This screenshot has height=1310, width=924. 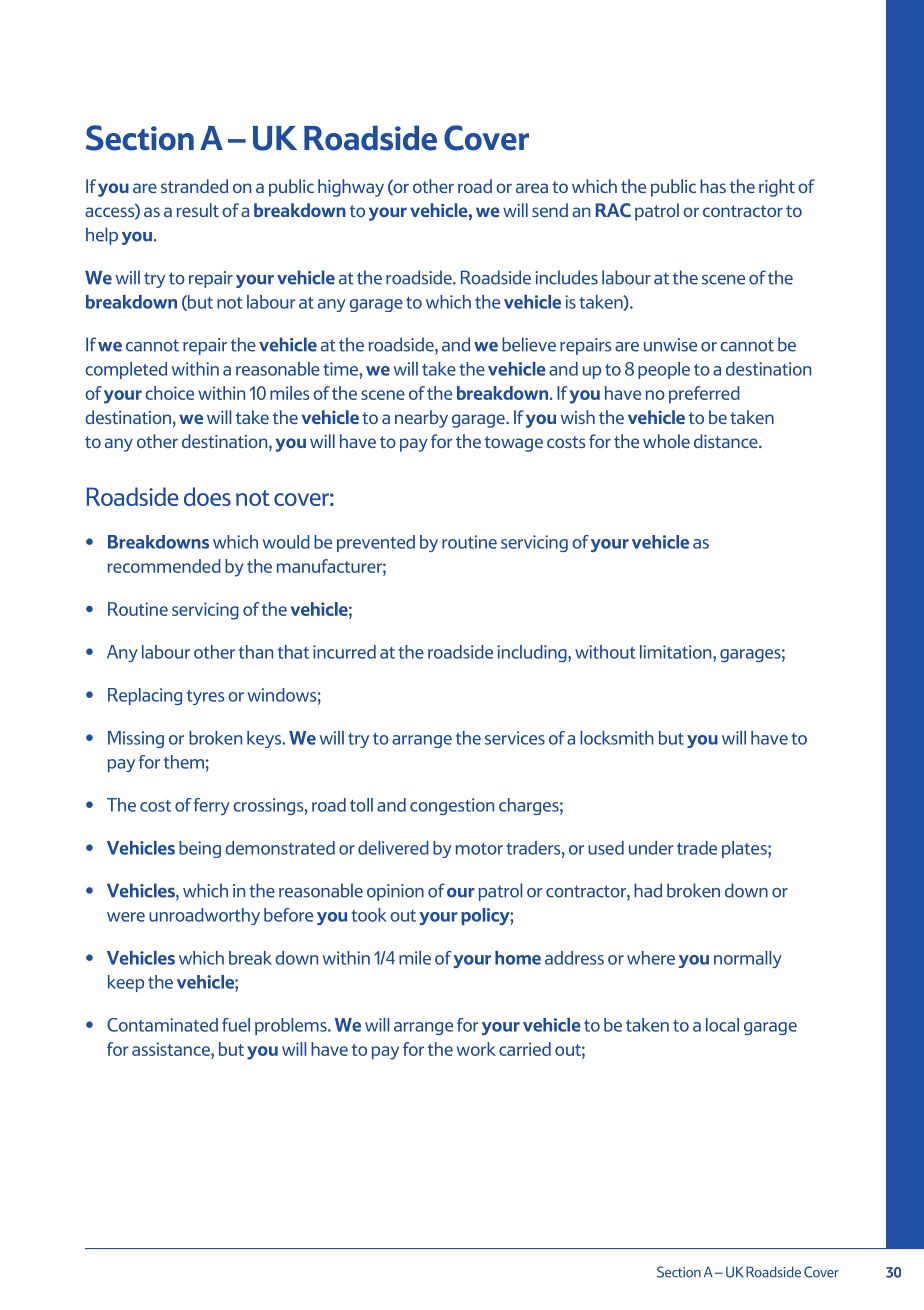 I want to click on whole, so click(x=666, y=441).
